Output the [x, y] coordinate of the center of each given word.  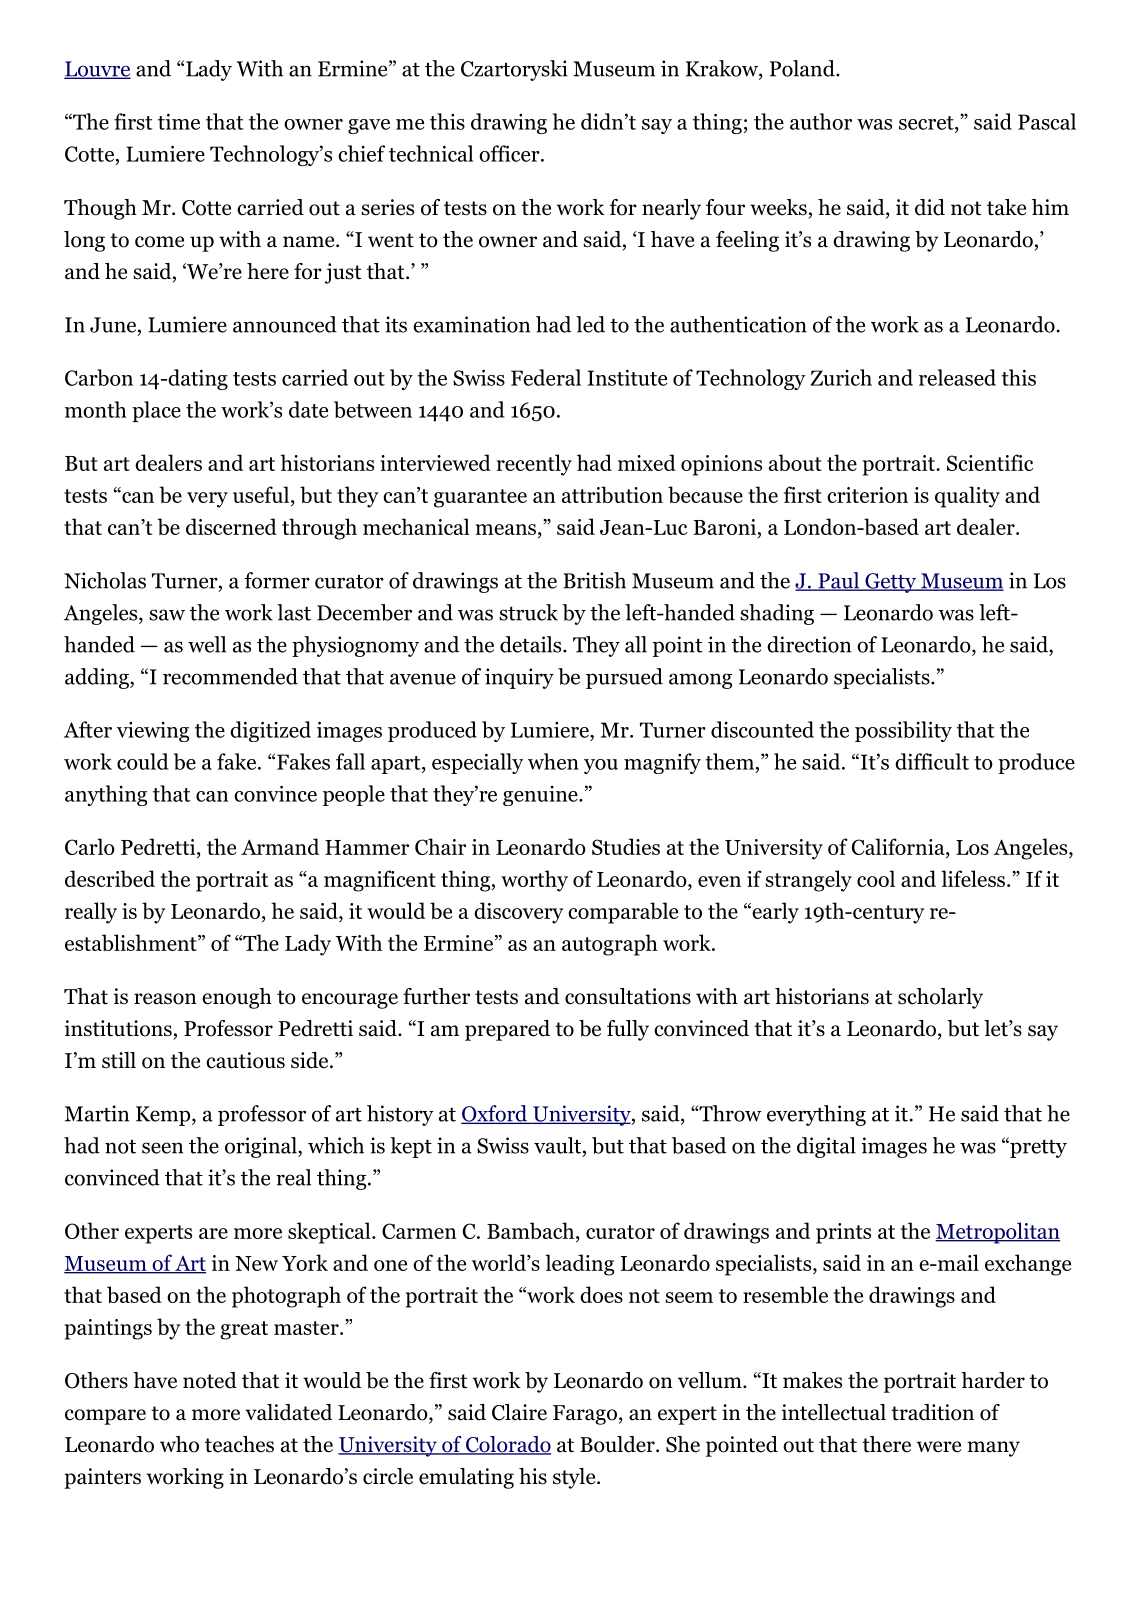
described [110, 878]
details [530, 644]
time [179, 121]
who [179, 1444]
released [957, 377]
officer [510, 153]
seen [162, 1148]
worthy [534, 881]
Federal [546, 377]
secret [927, 123]
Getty [890, 583]
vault [557, 1145]
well [207, 644]
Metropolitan [997, 1233]
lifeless [973, 878]
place [156, 411]
